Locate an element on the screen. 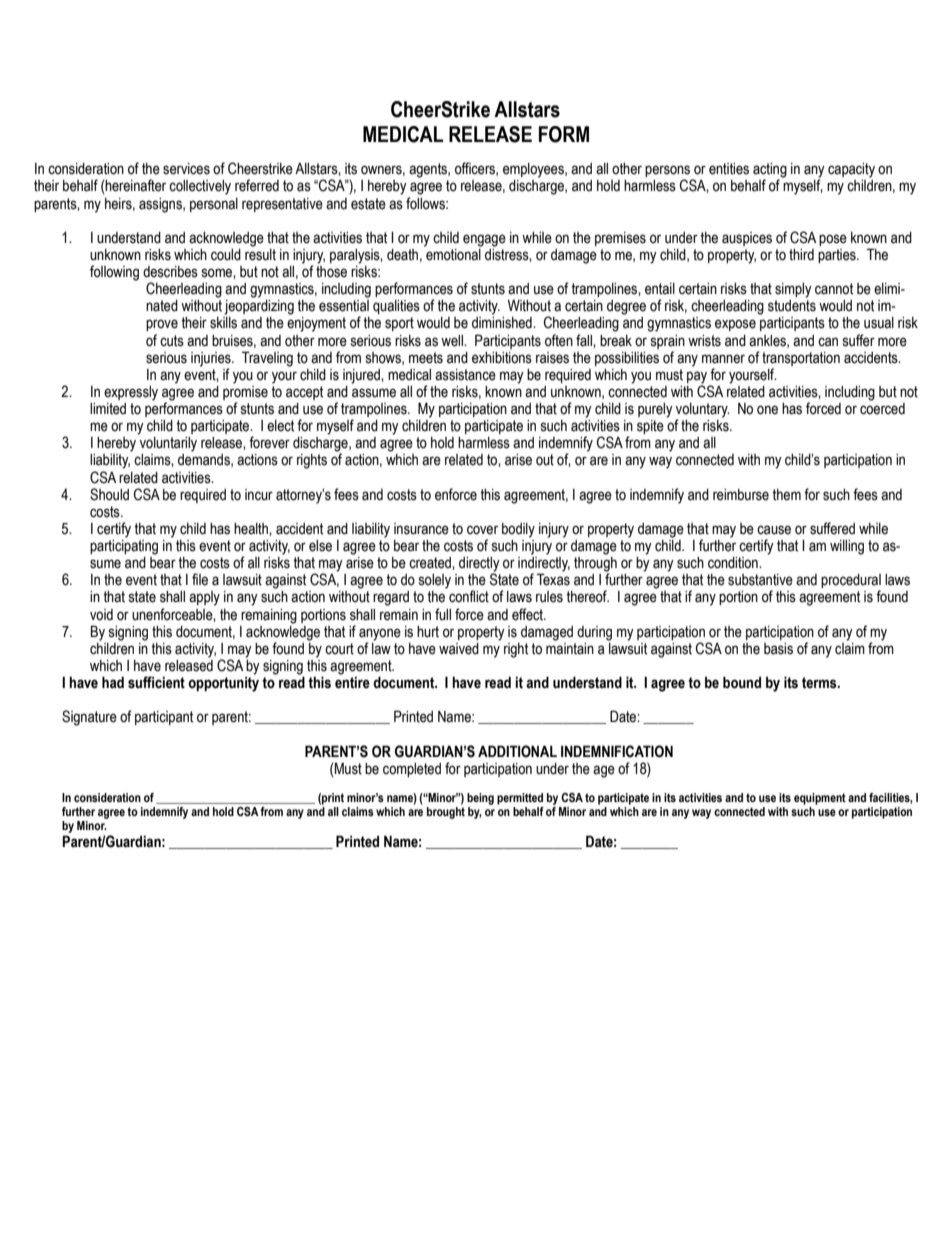 This screenshot has width=952, height=1233. void is located at coordinates (101, 615).
